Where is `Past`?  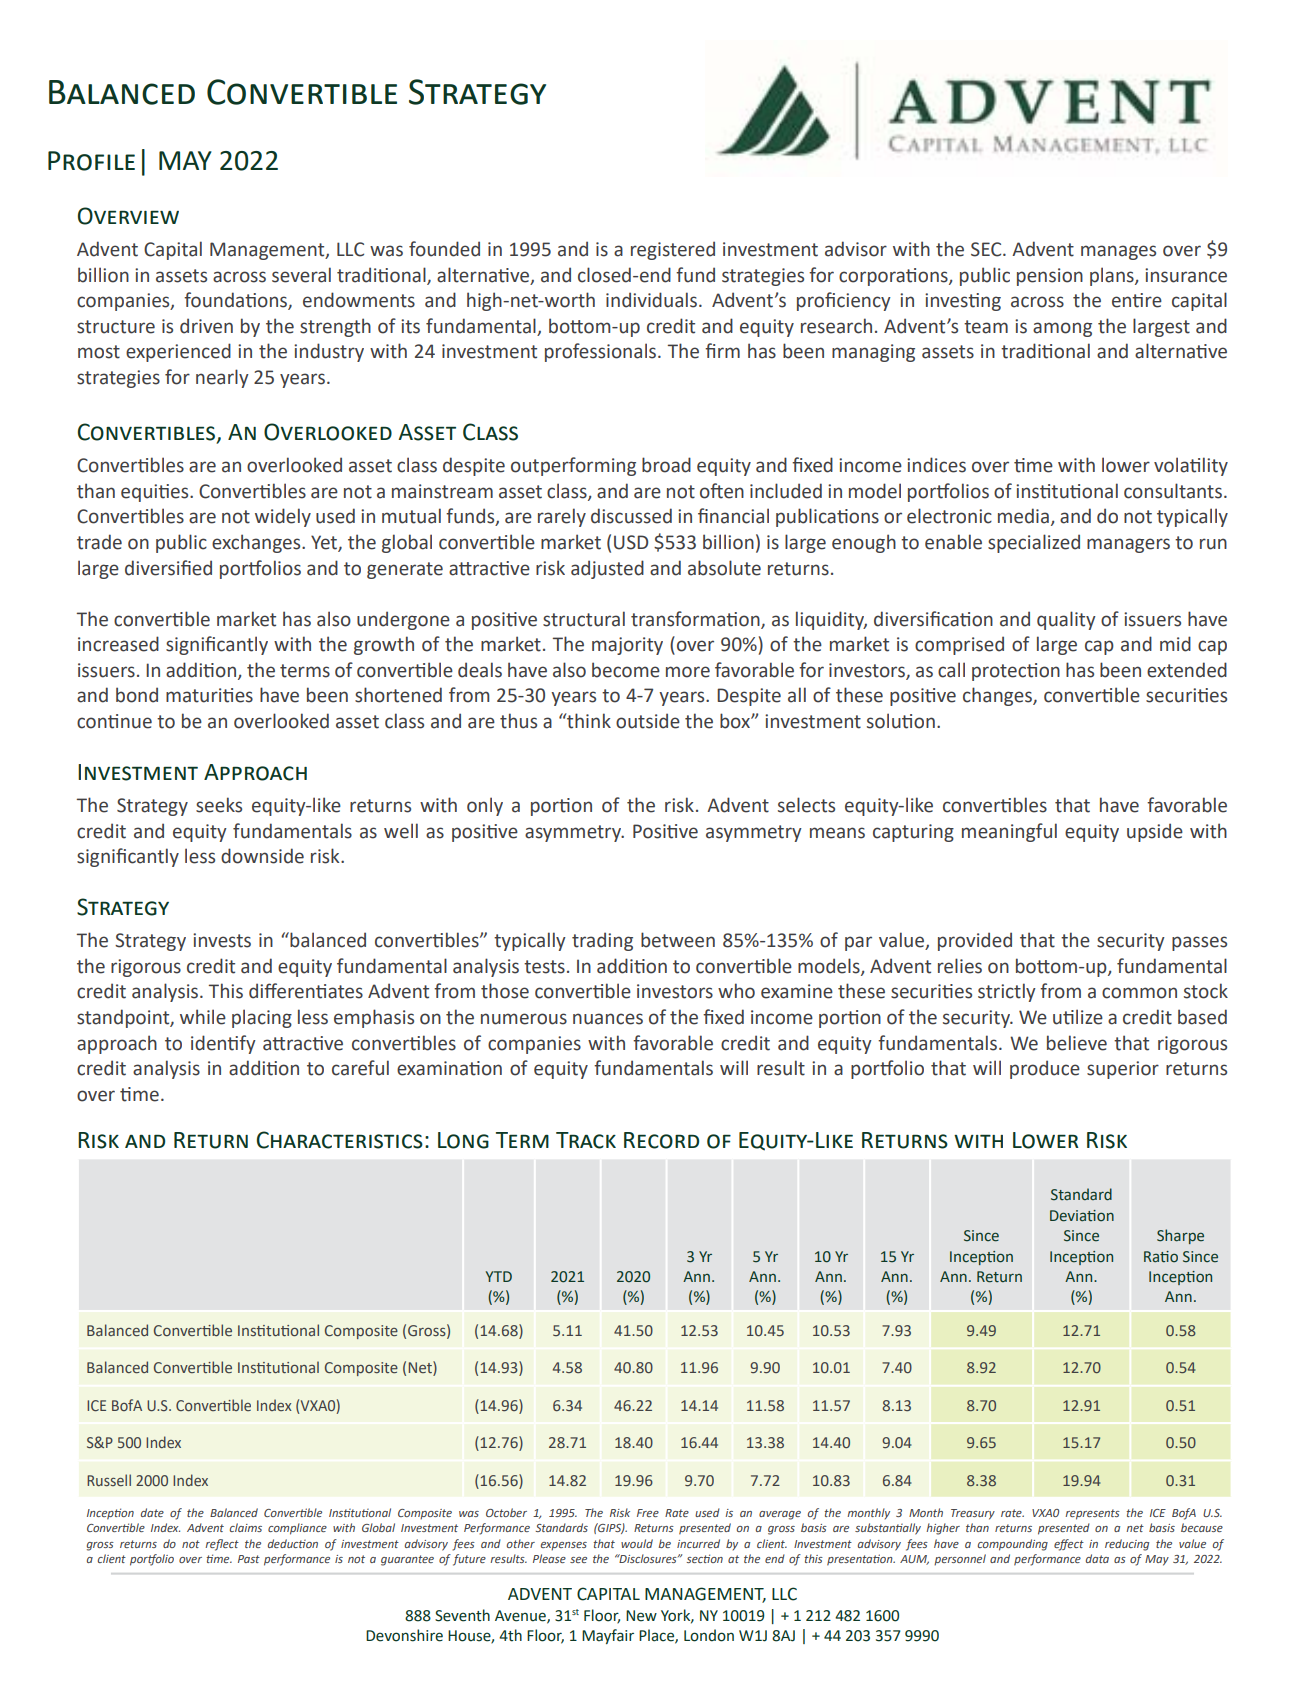
Past is located at coordinates (249, 1559).
